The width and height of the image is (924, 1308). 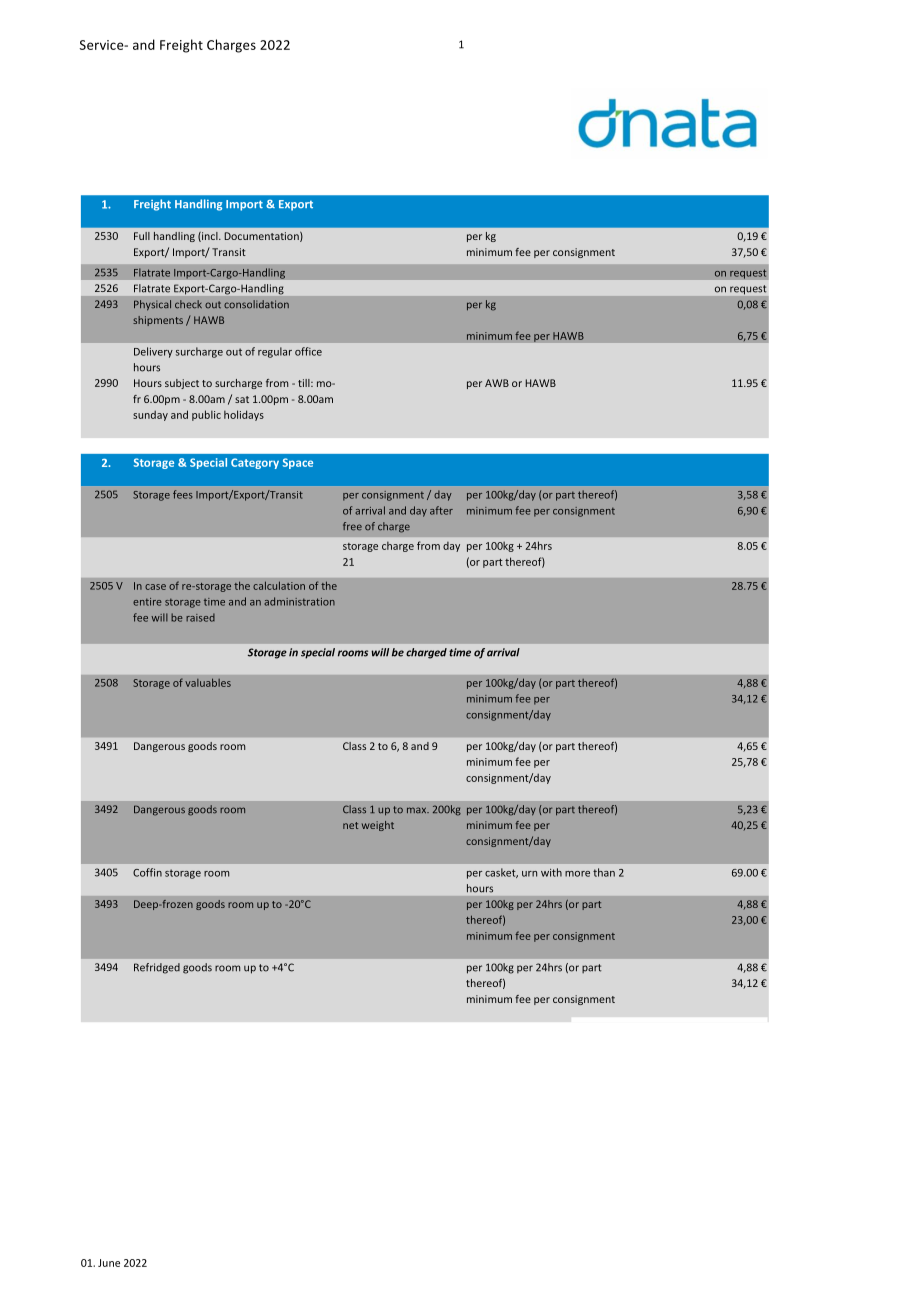 What do you see at coordinates (378, 826) in the image?
I see `weight` at bounding box center [378, 826].
